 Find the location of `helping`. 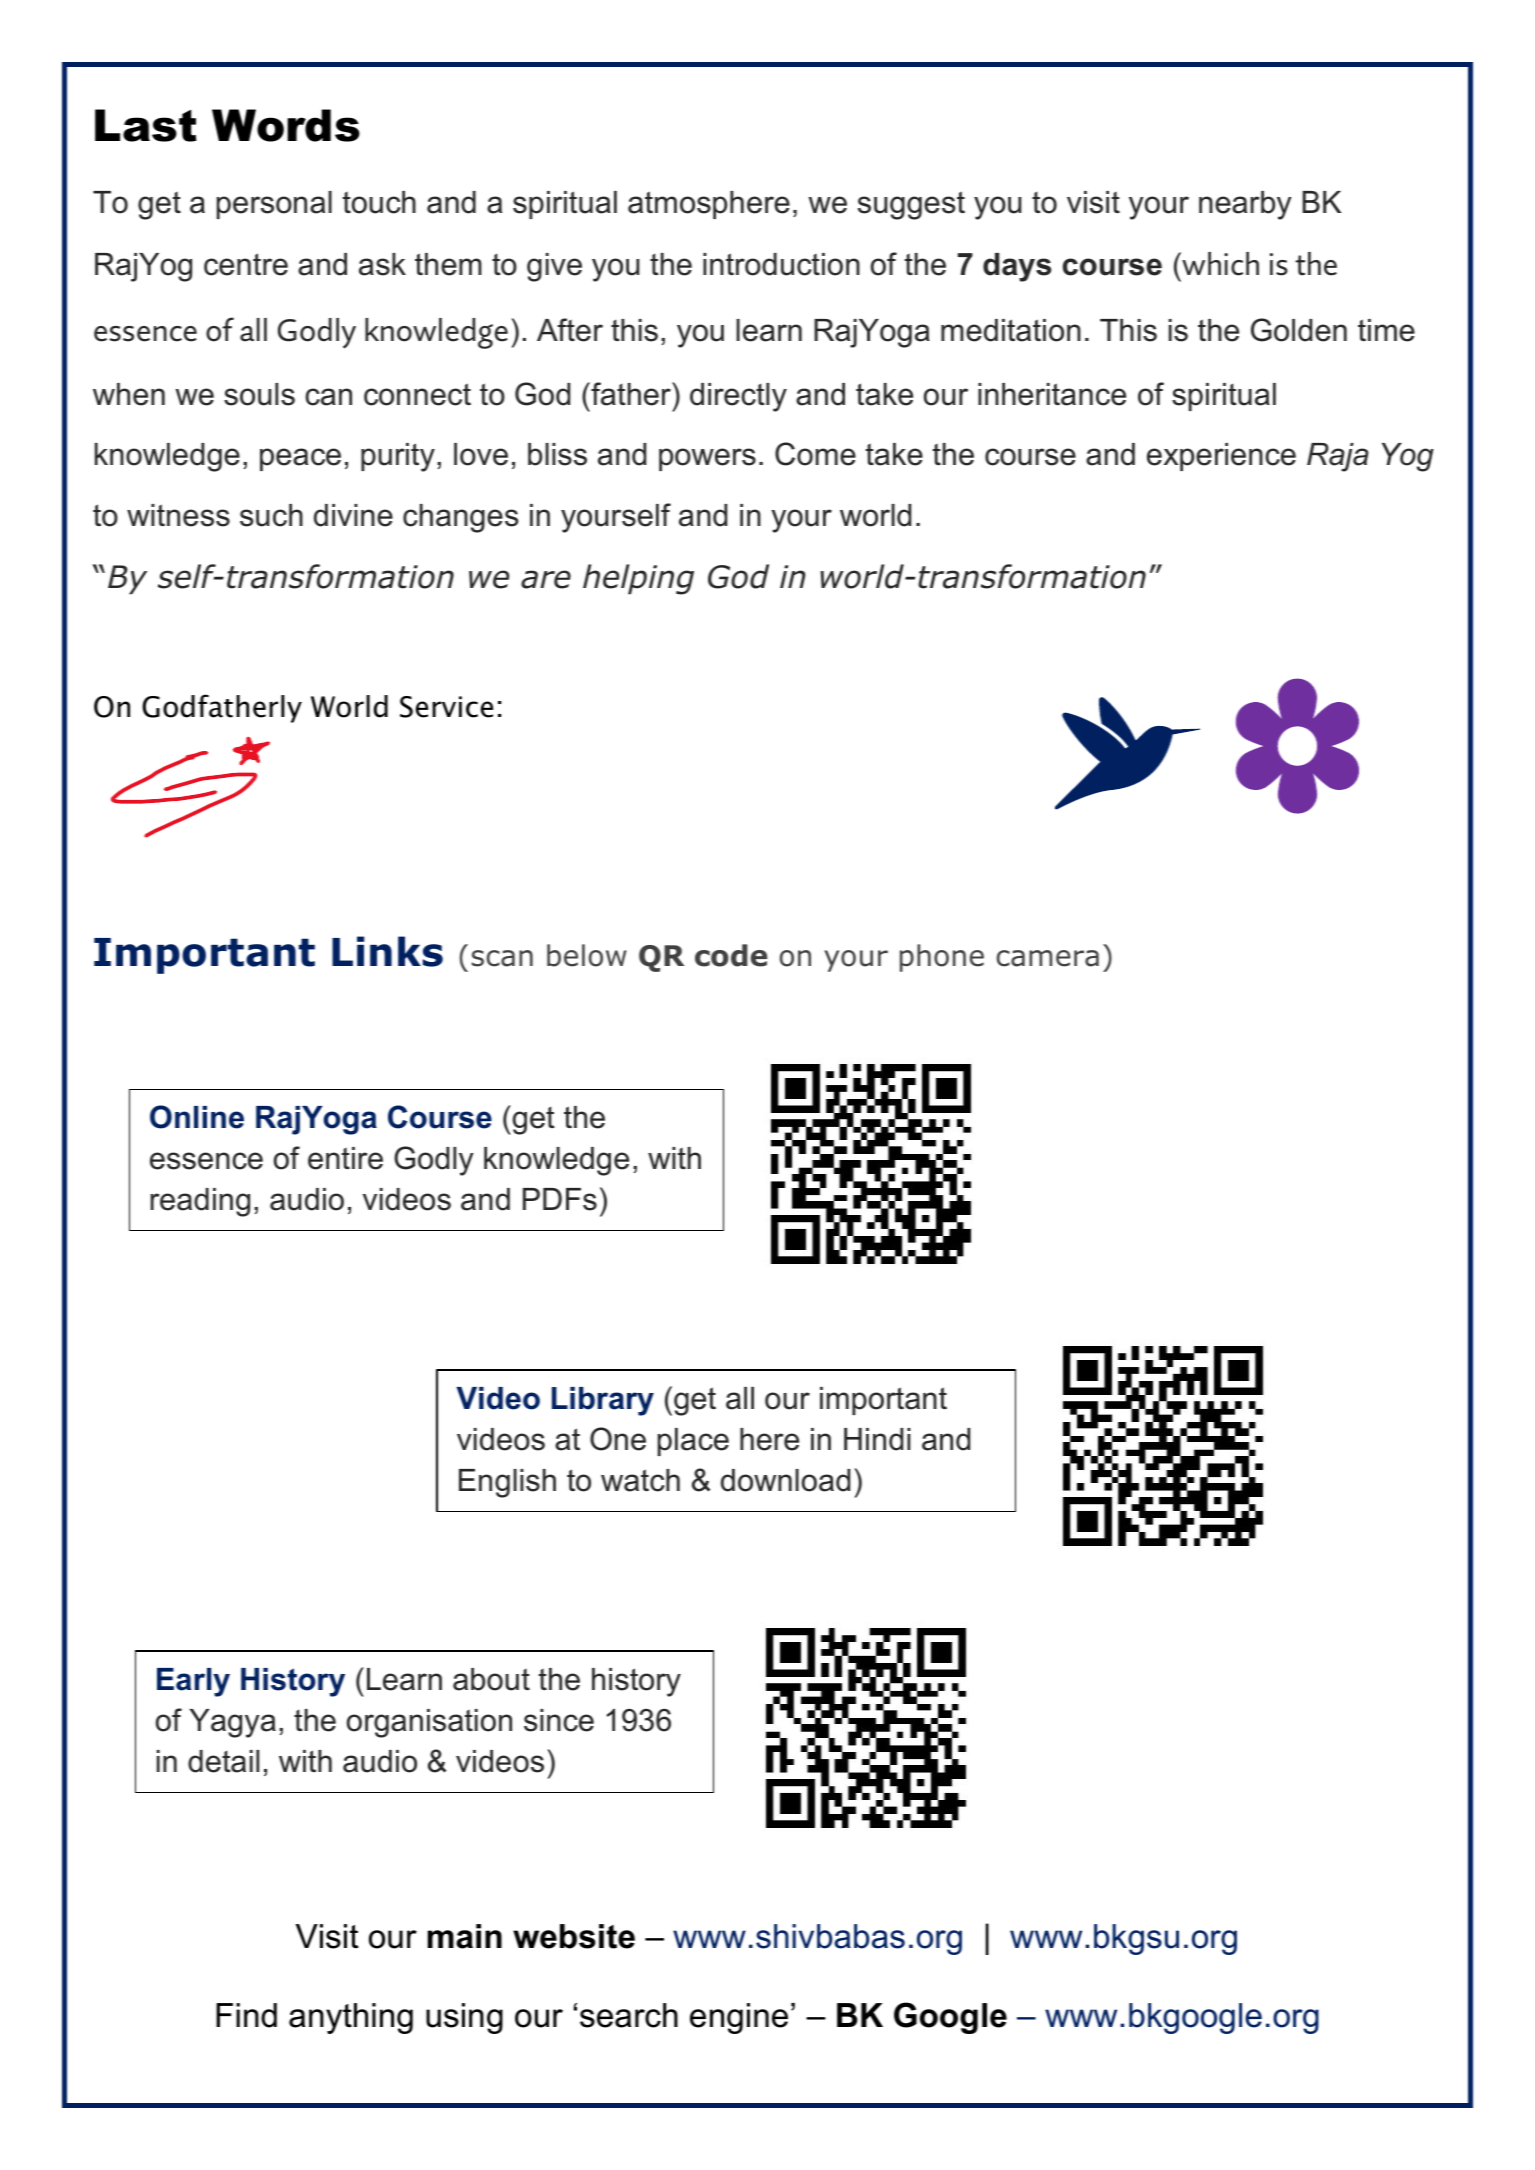

helping is located at coordinates (638, 579).
